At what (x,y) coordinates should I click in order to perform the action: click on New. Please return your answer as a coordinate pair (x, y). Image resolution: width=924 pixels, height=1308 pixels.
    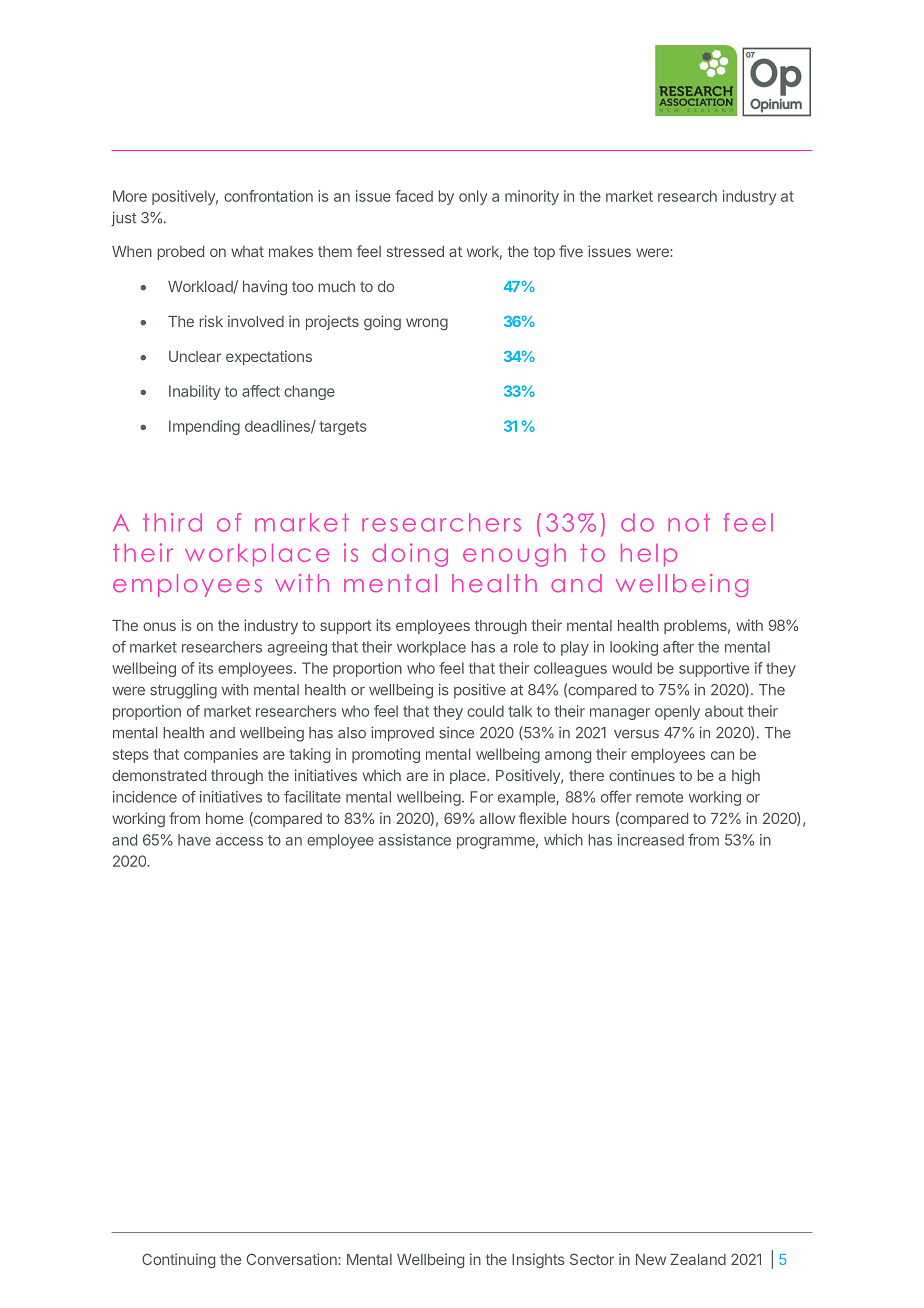
    Looking at the image, I should click on (651, 1259).
